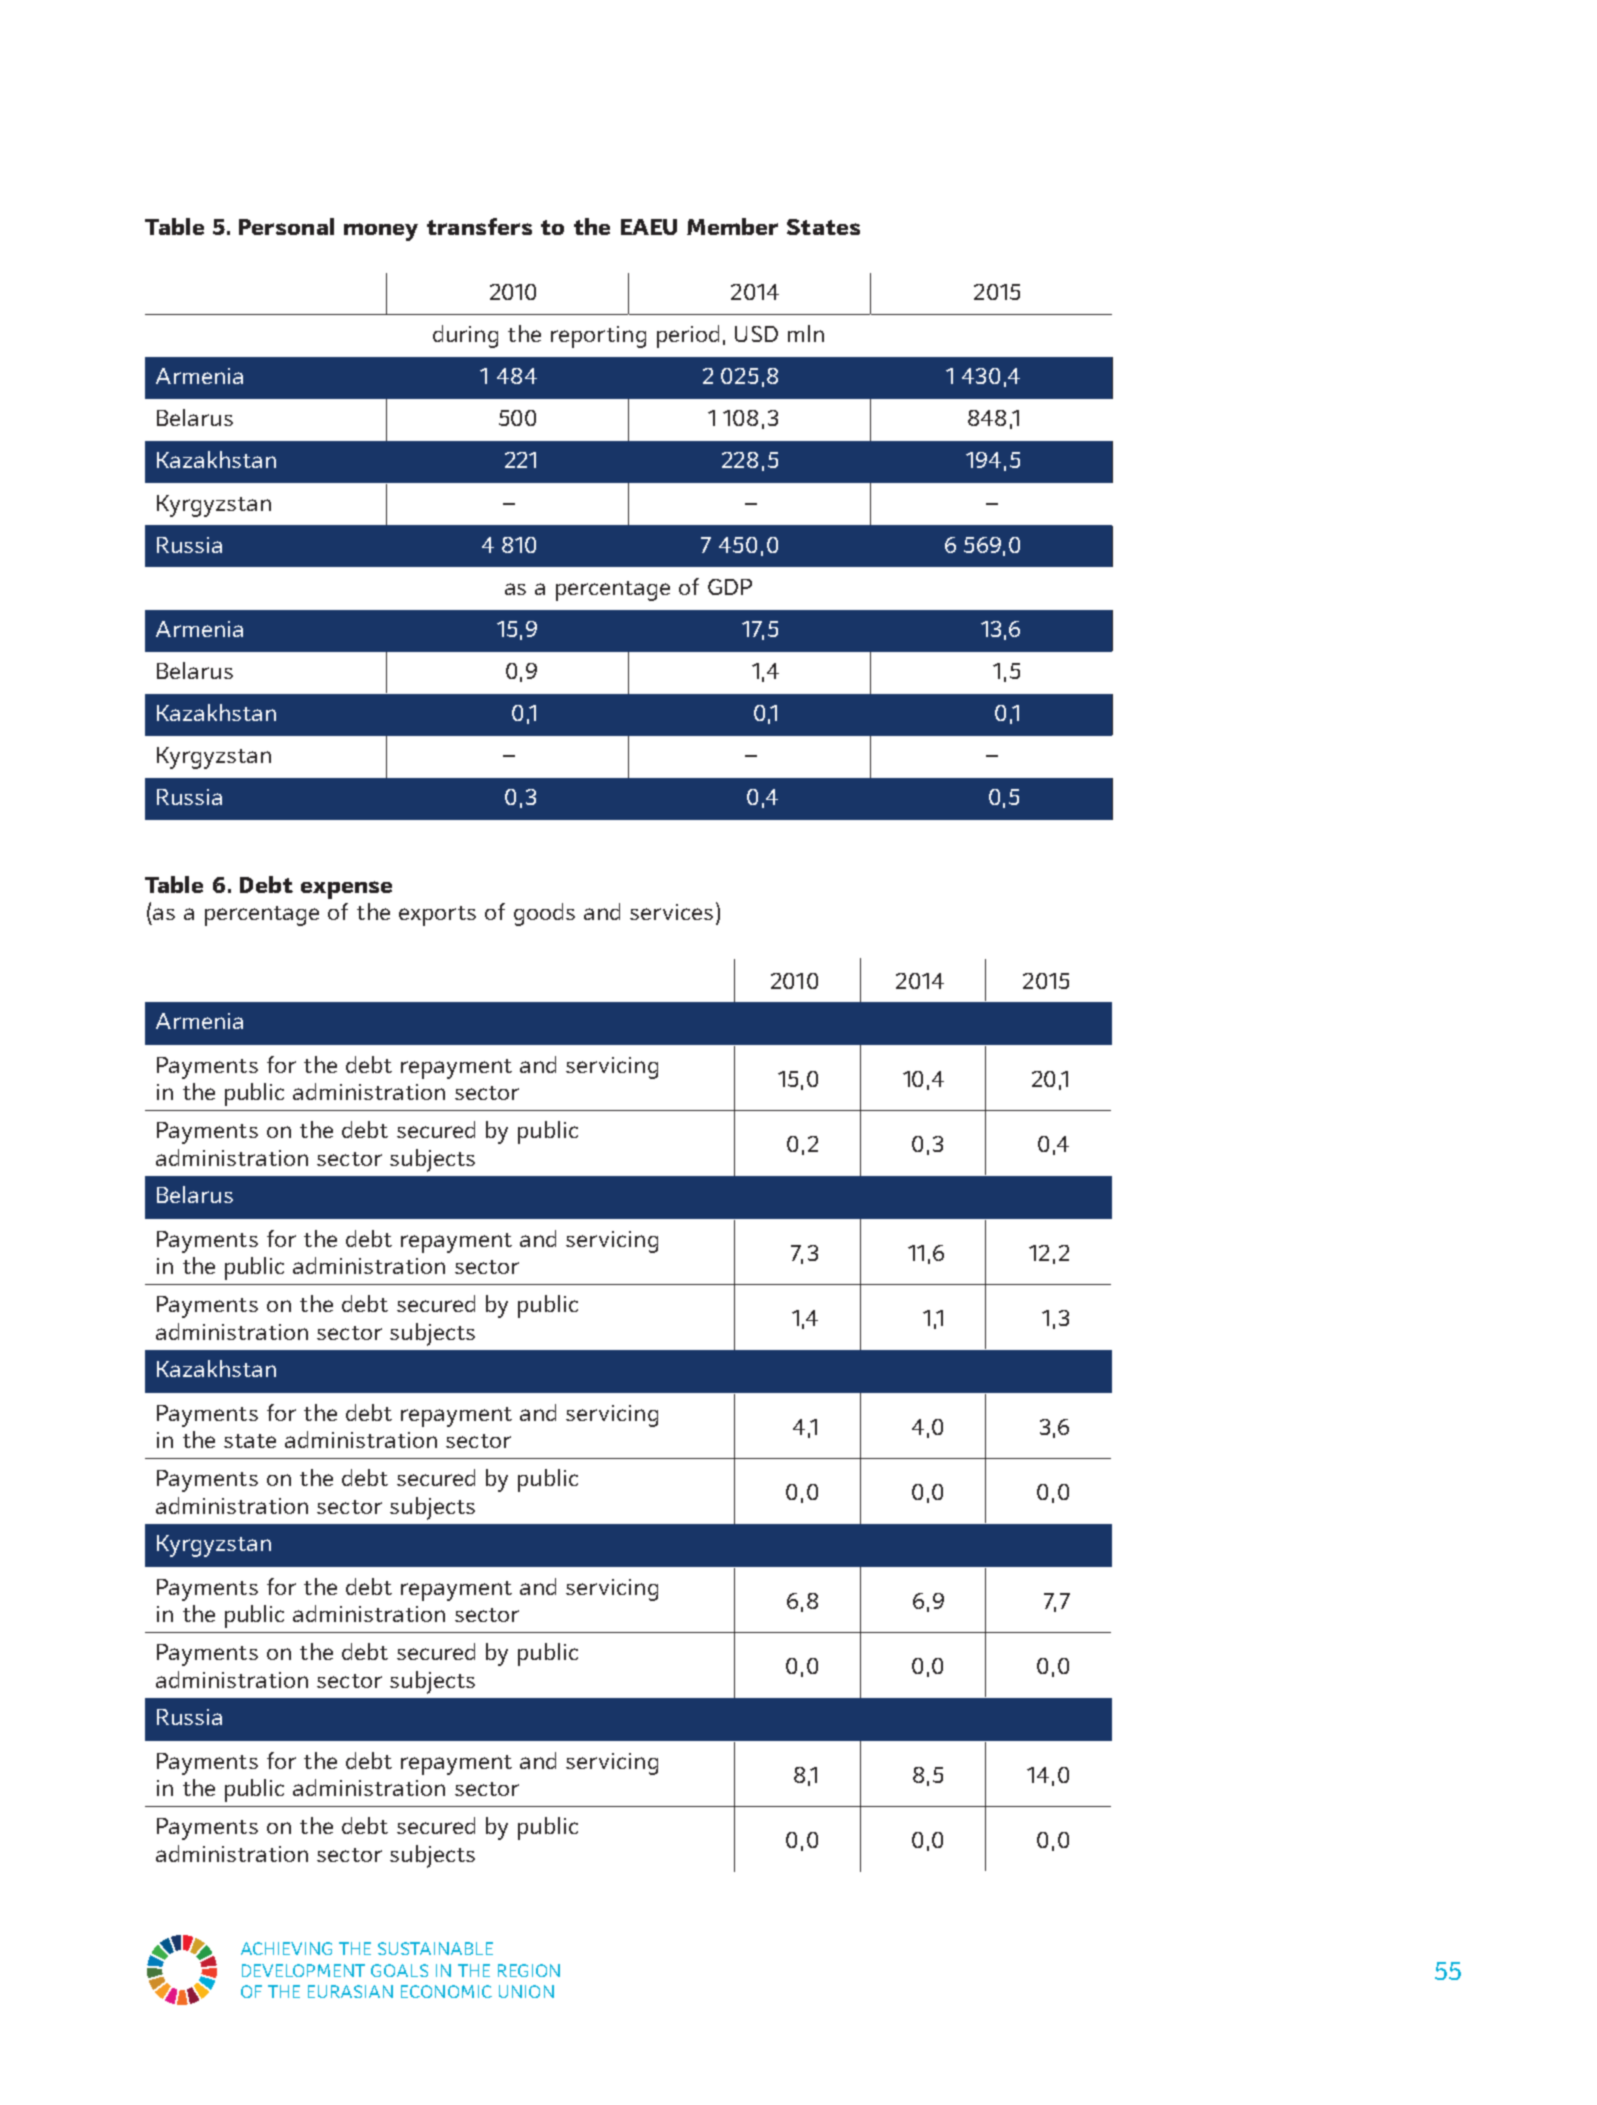 The height and width of the image is (2105, 1597). I want to click on goods, so click(544, 914).
